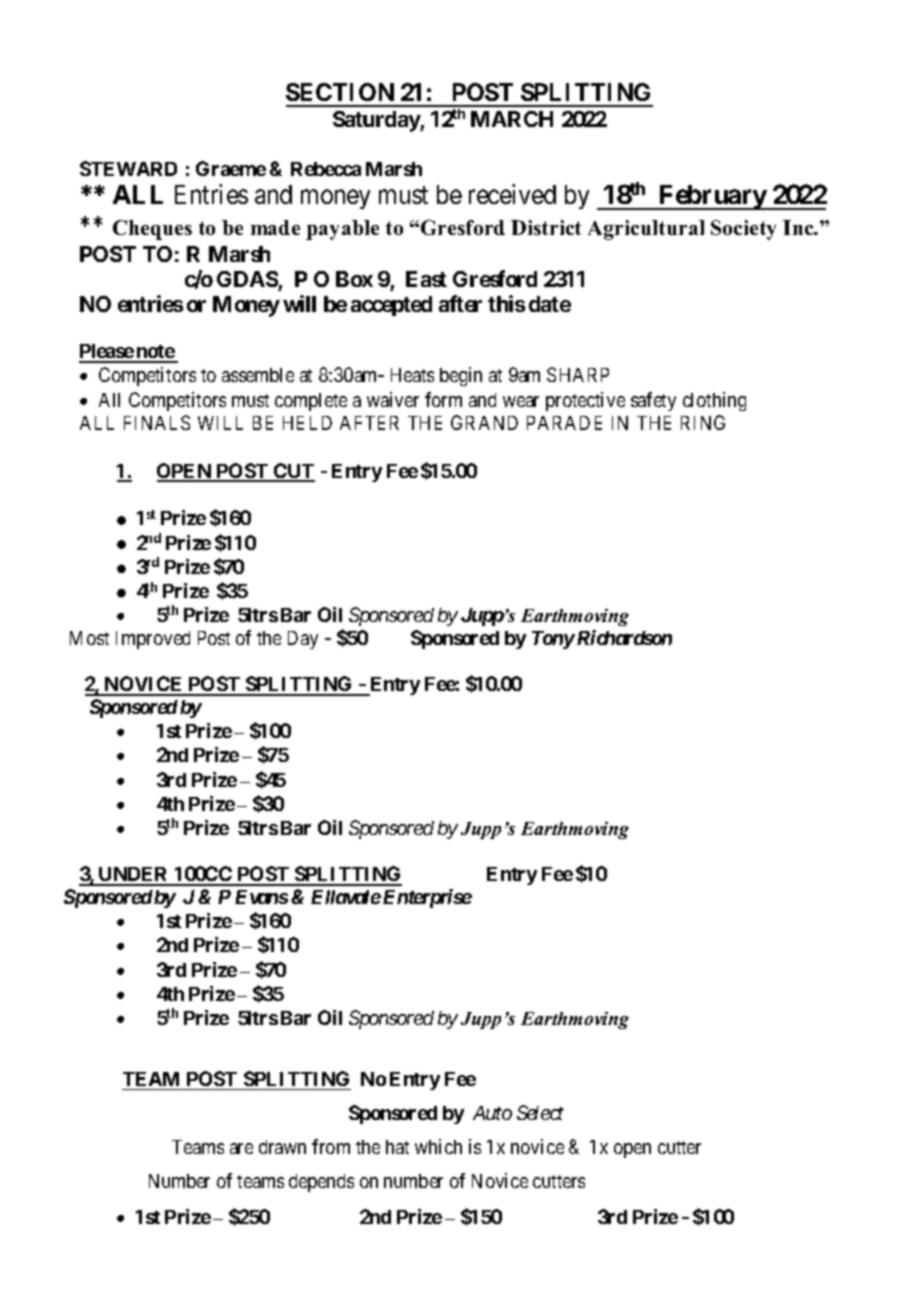  What do you see at coordinates (438, 1146) in the document?
I see `which` at bounding box center [438, 1146].
